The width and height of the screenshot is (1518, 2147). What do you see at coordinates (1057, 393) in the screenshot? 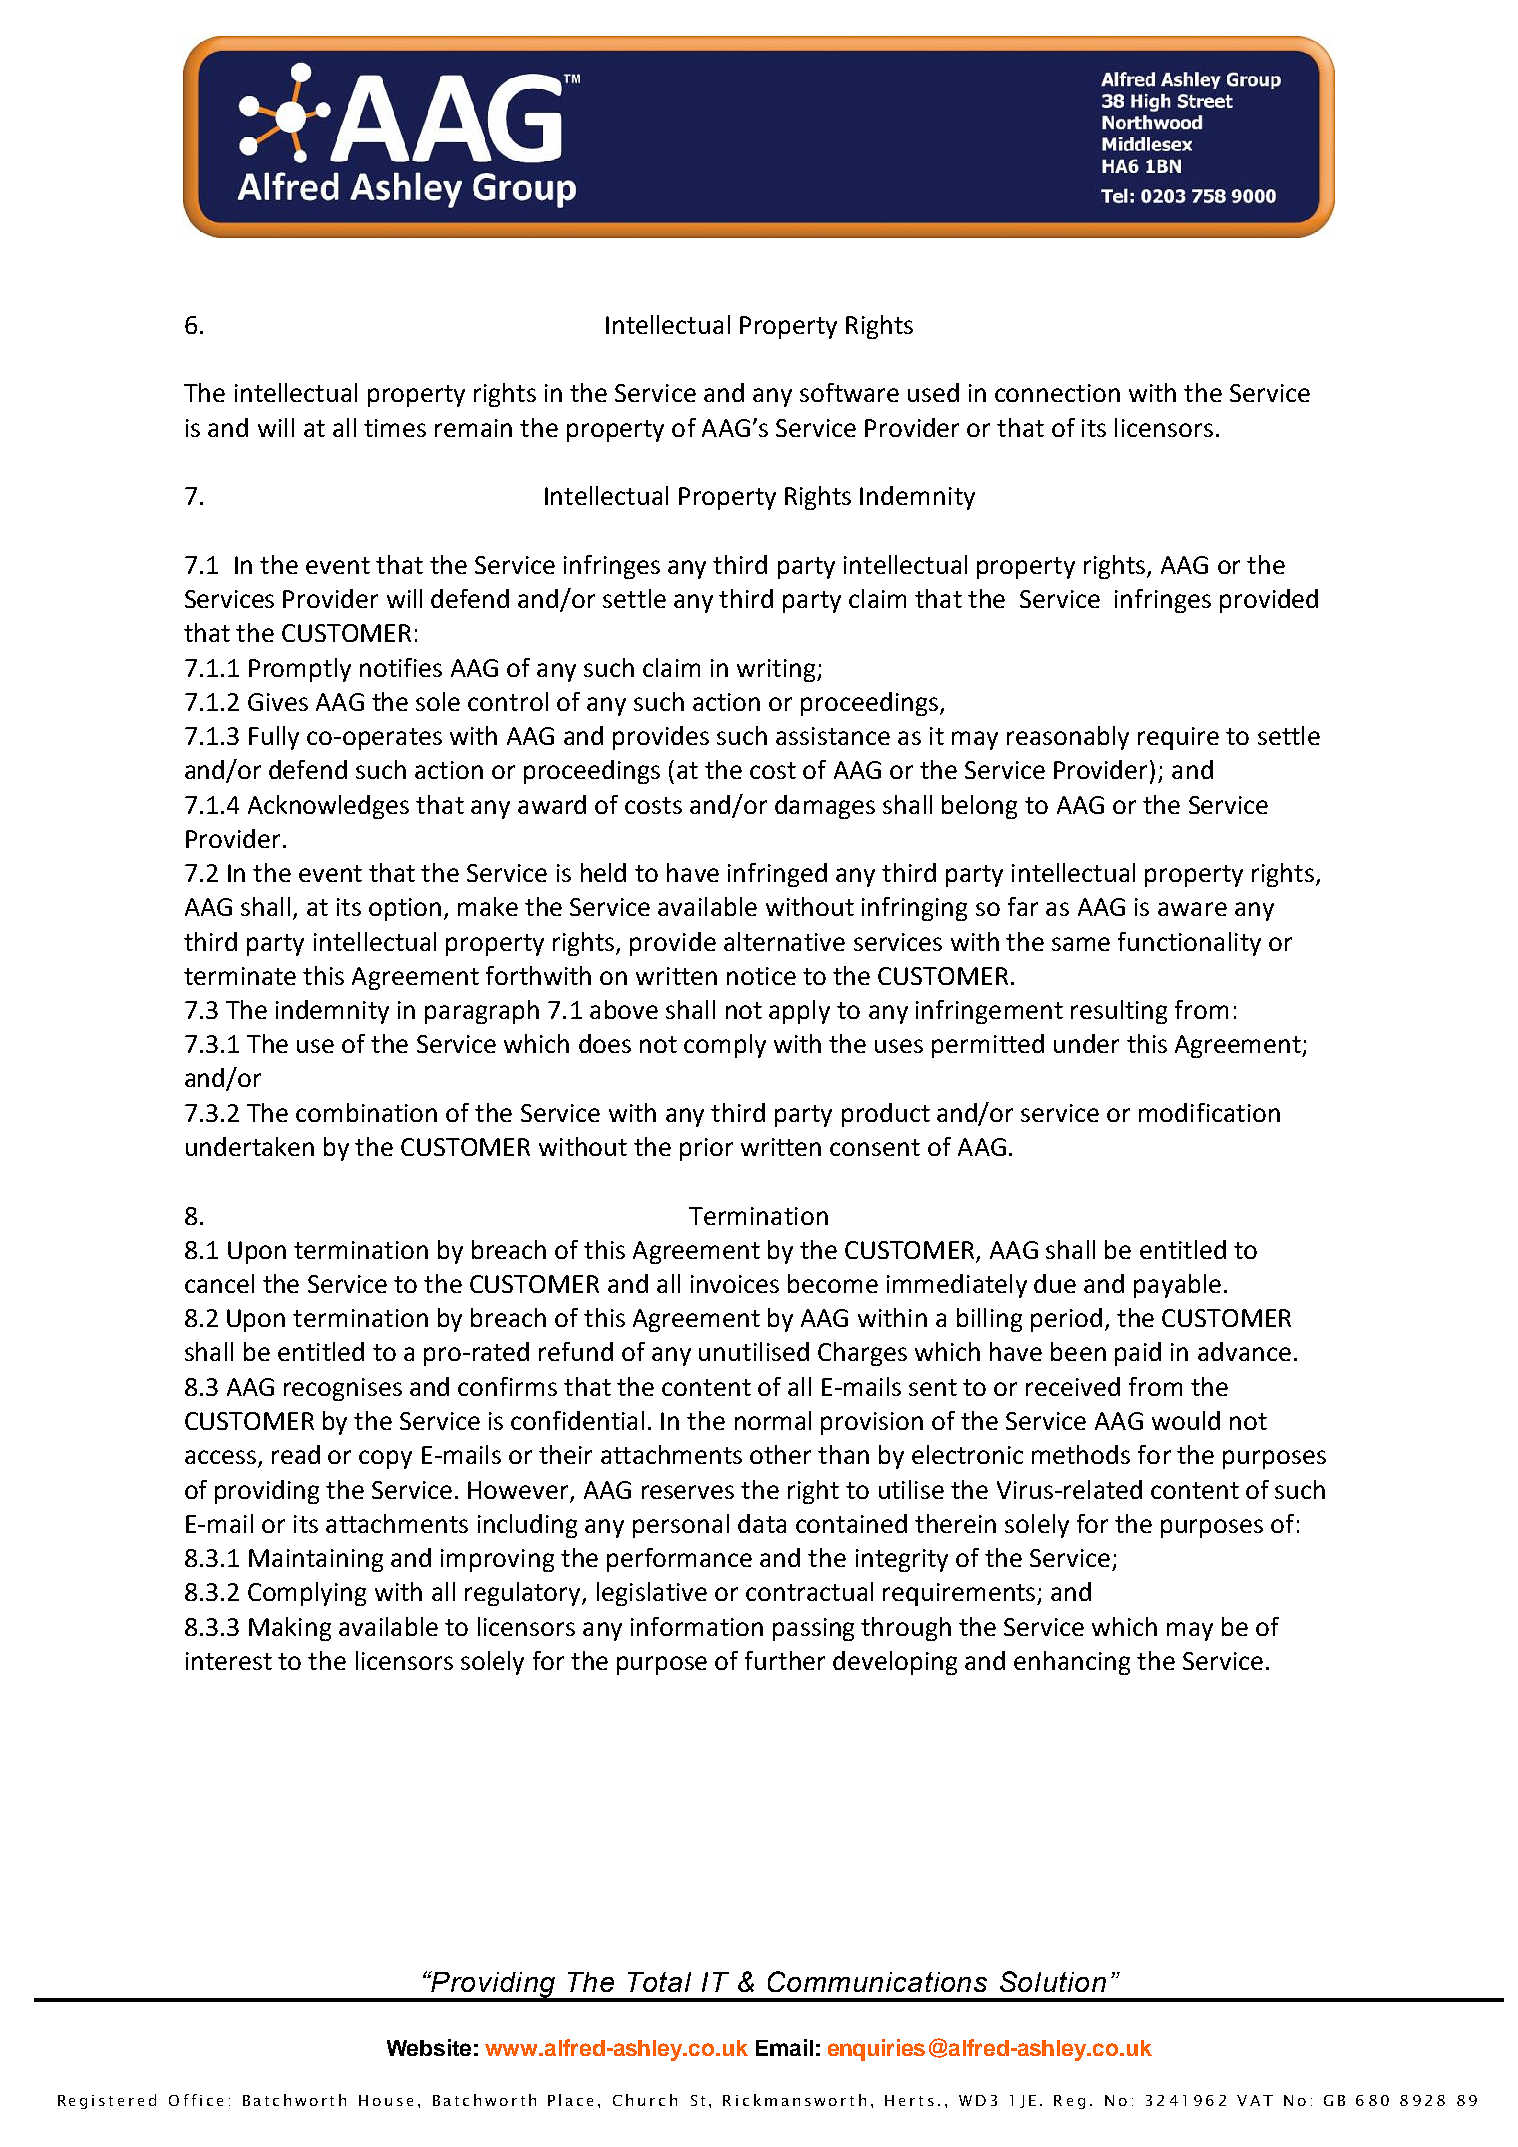
I see `connection` at bounding box center [1057, 393].
